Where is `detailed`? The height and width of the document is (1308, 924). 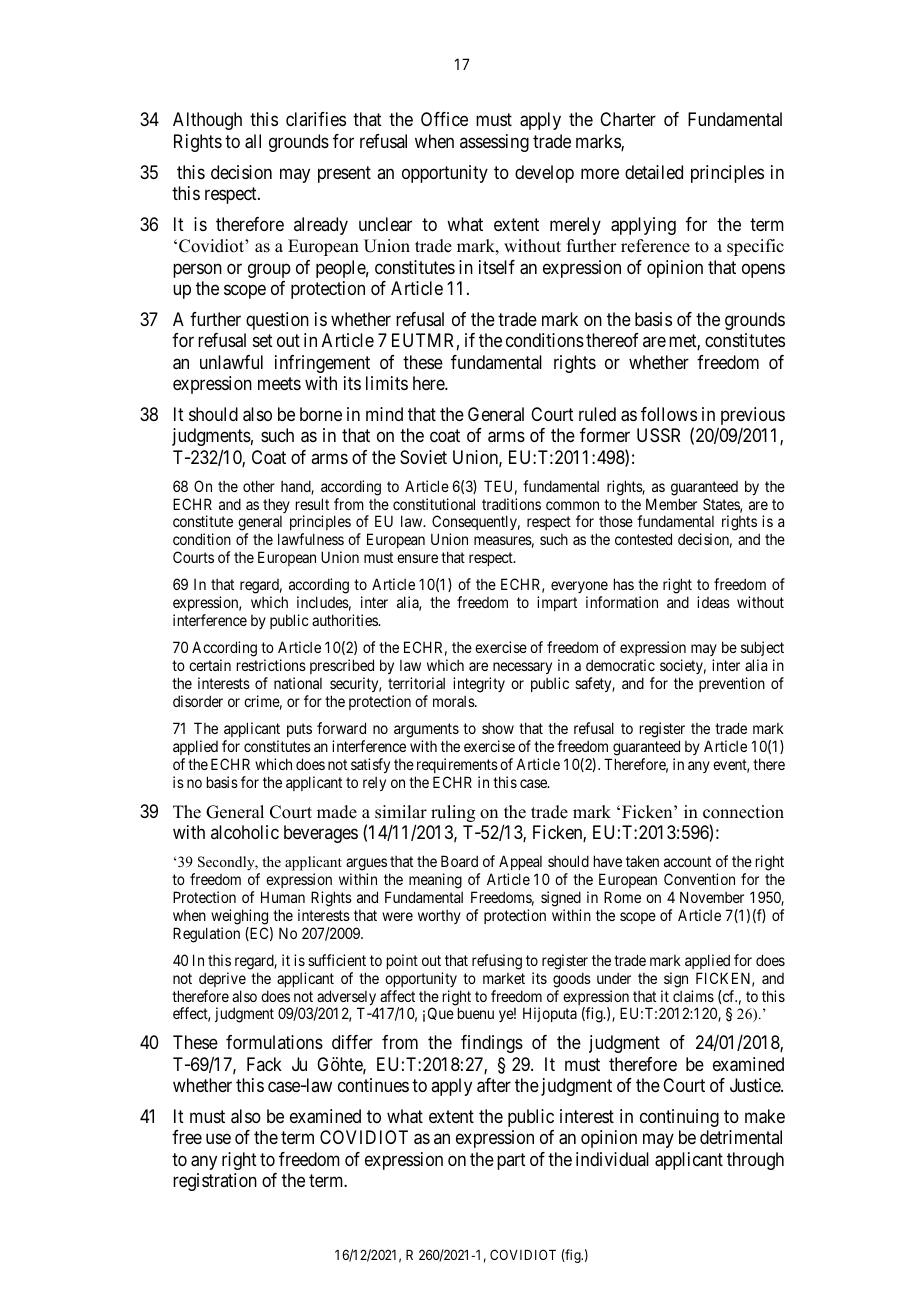
detailed is located at coordinates (654, 172).
